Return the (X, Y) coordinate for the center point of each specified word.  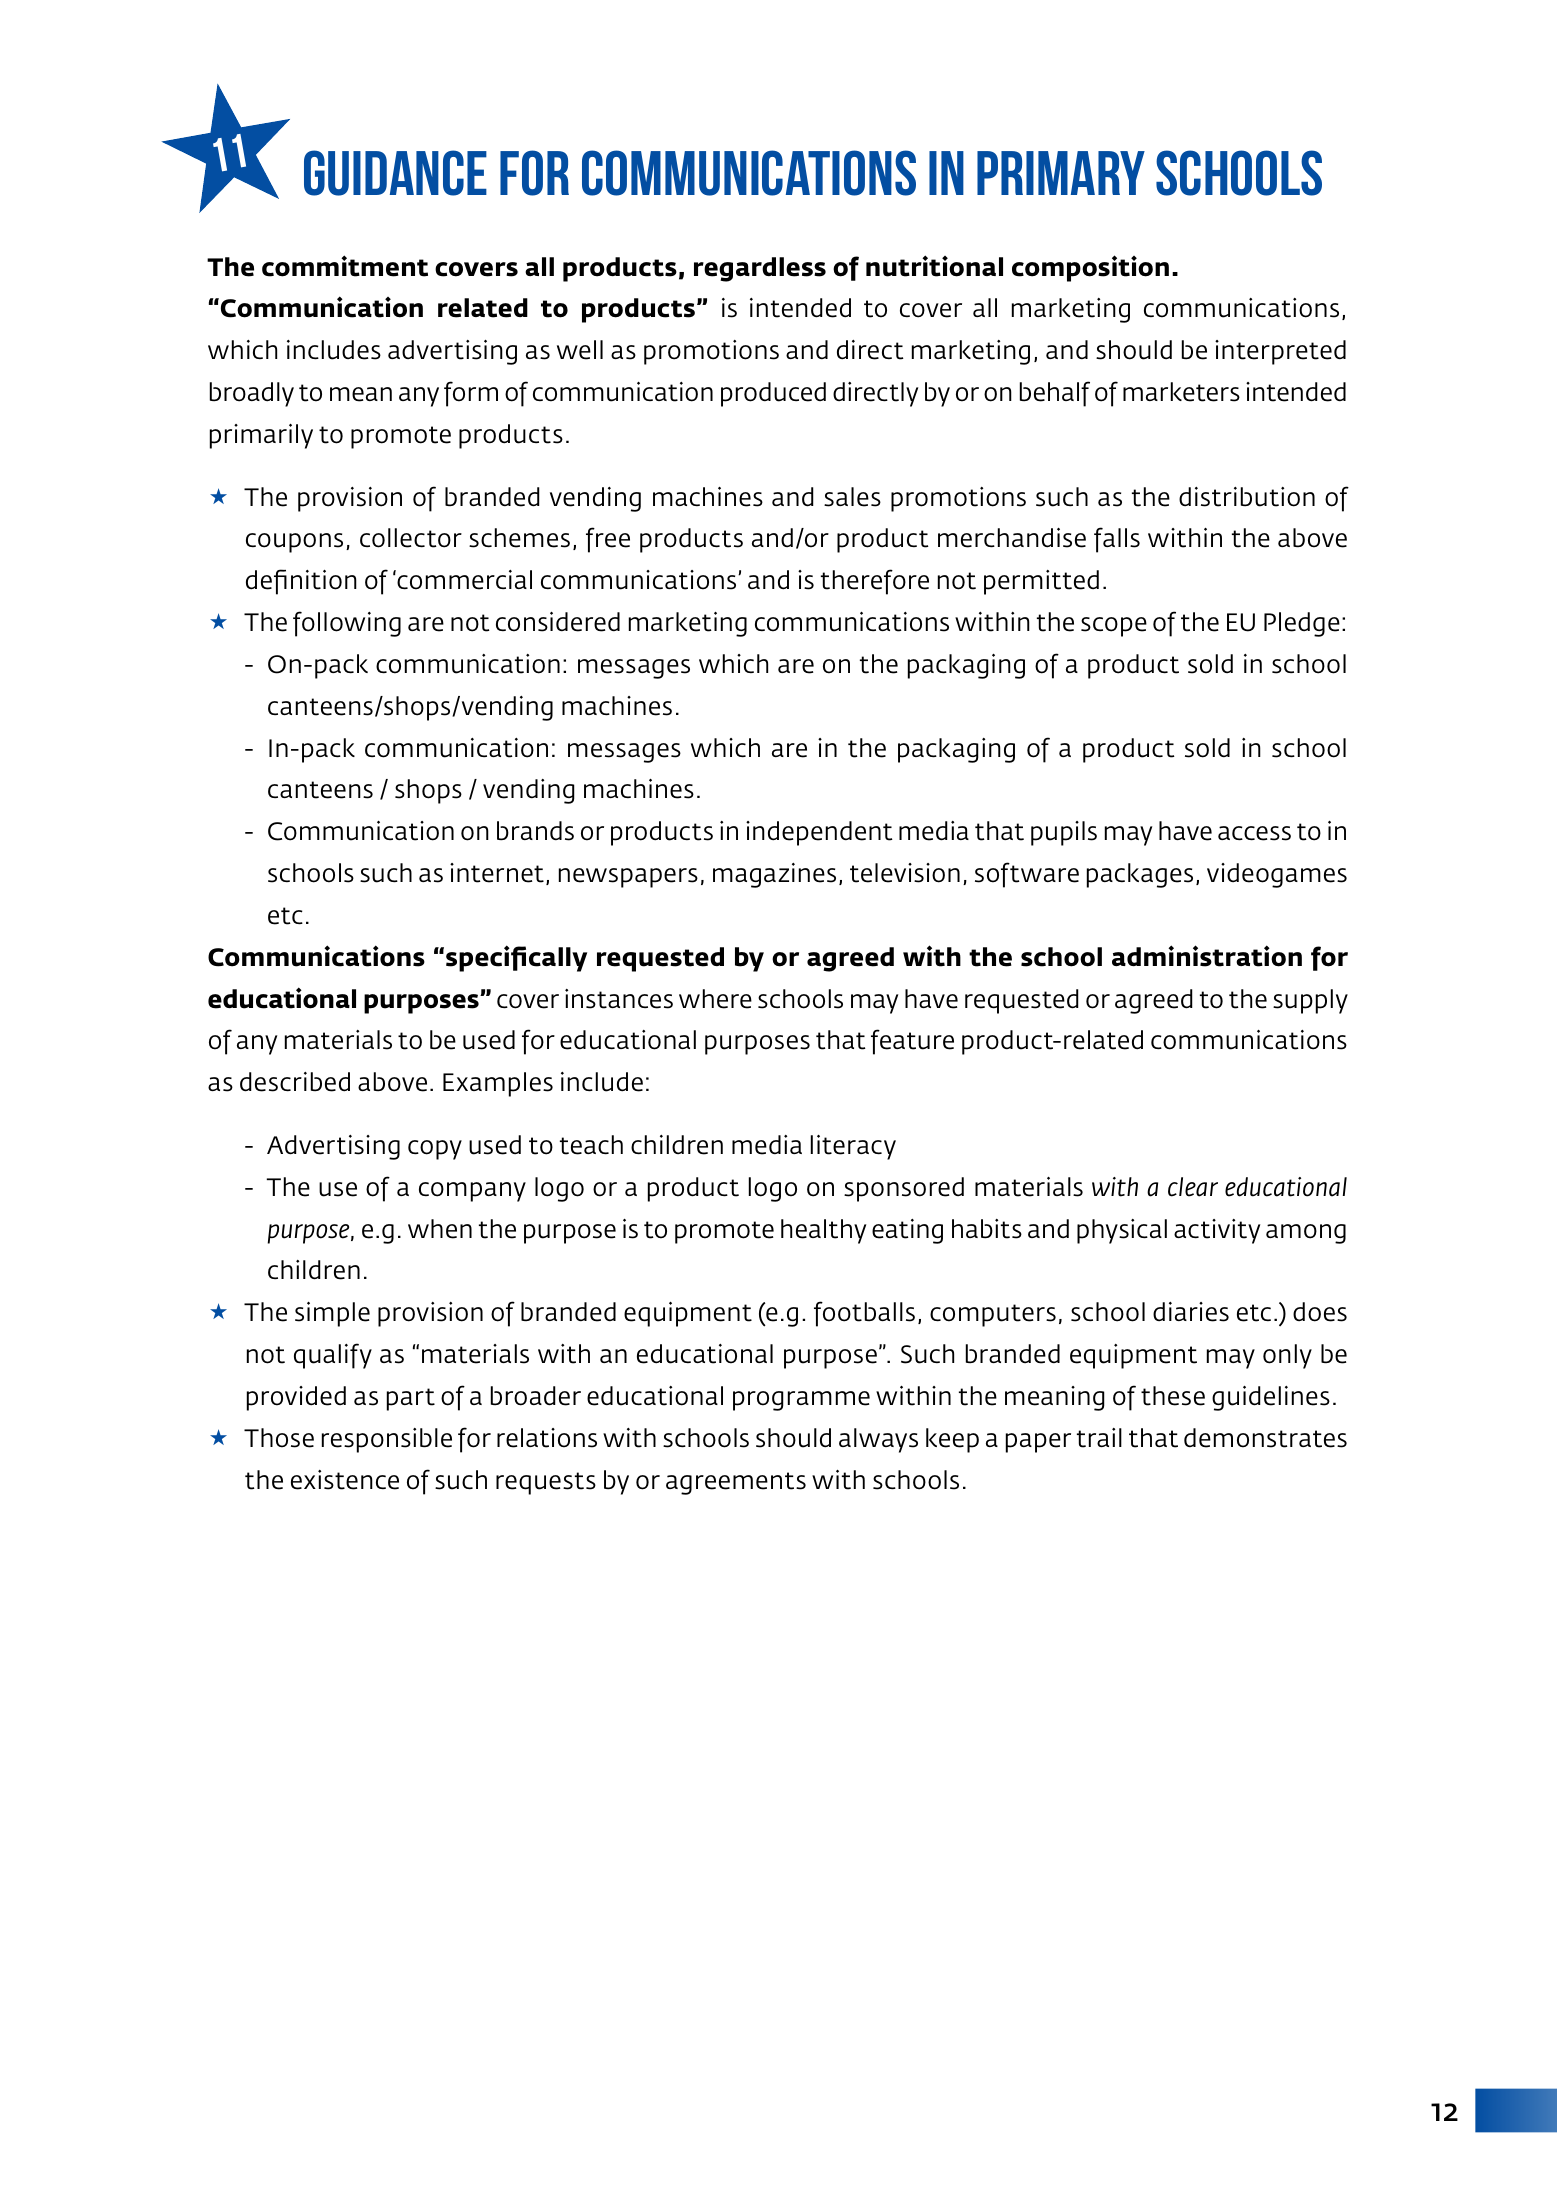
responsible (387, 1440)
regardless (760, 269)
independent (819, 833)
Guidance (395, 173)
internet (497, 873)
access (1254, 833)
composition (1090, 268)
